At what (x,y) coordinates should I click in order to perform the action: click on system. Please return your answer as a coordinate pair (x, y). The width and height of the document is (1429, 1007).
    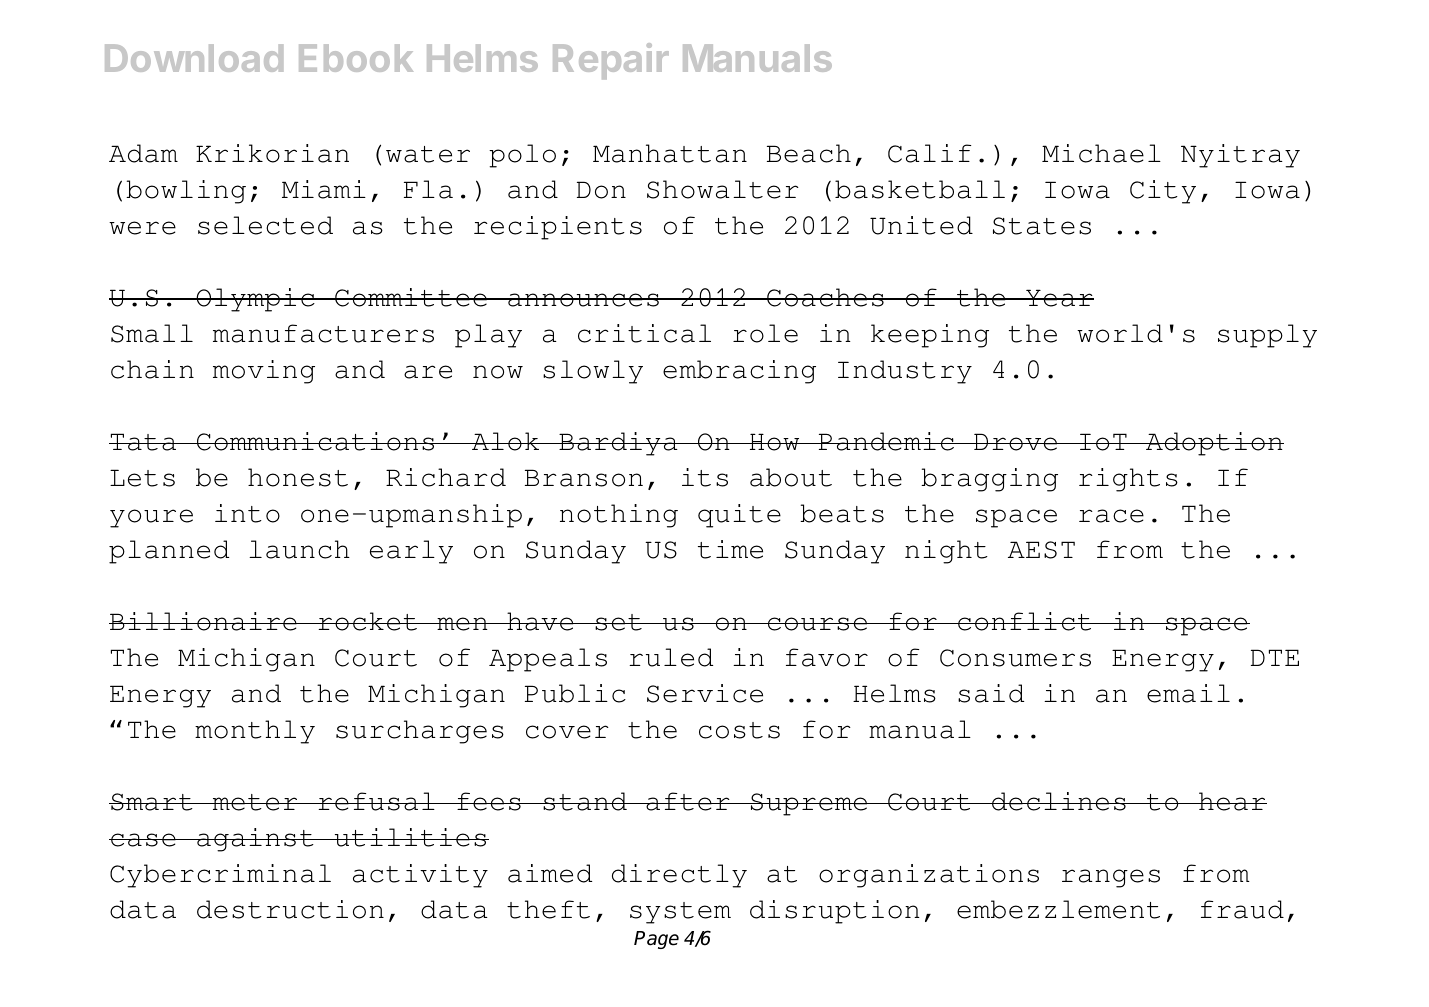
    Looking at the image, I should click on (680, 913).
